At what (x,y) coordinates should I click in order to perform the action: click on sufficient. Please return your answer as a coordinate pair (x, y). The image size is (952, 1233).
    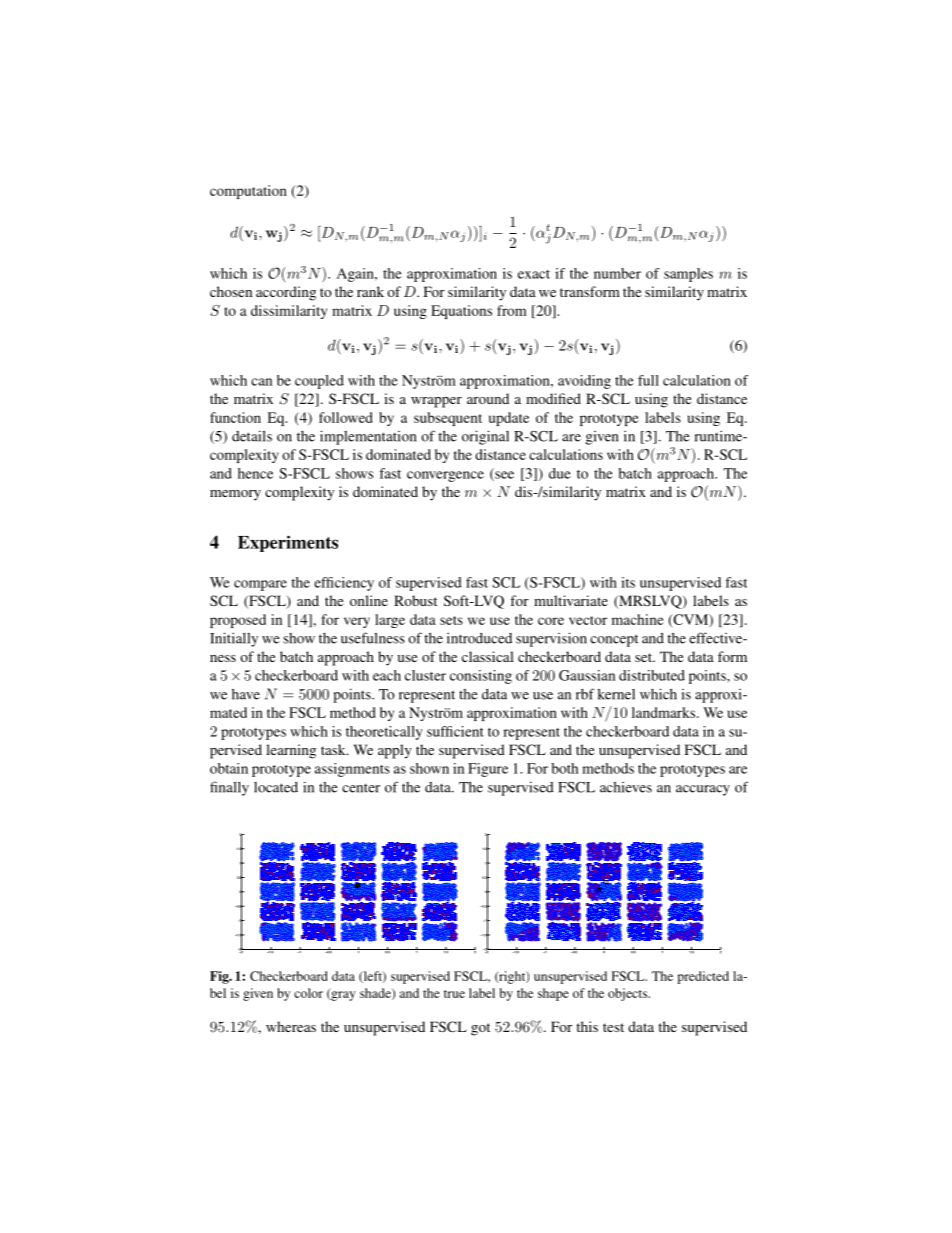
    Looking at the image, I should click on (455, 731).
